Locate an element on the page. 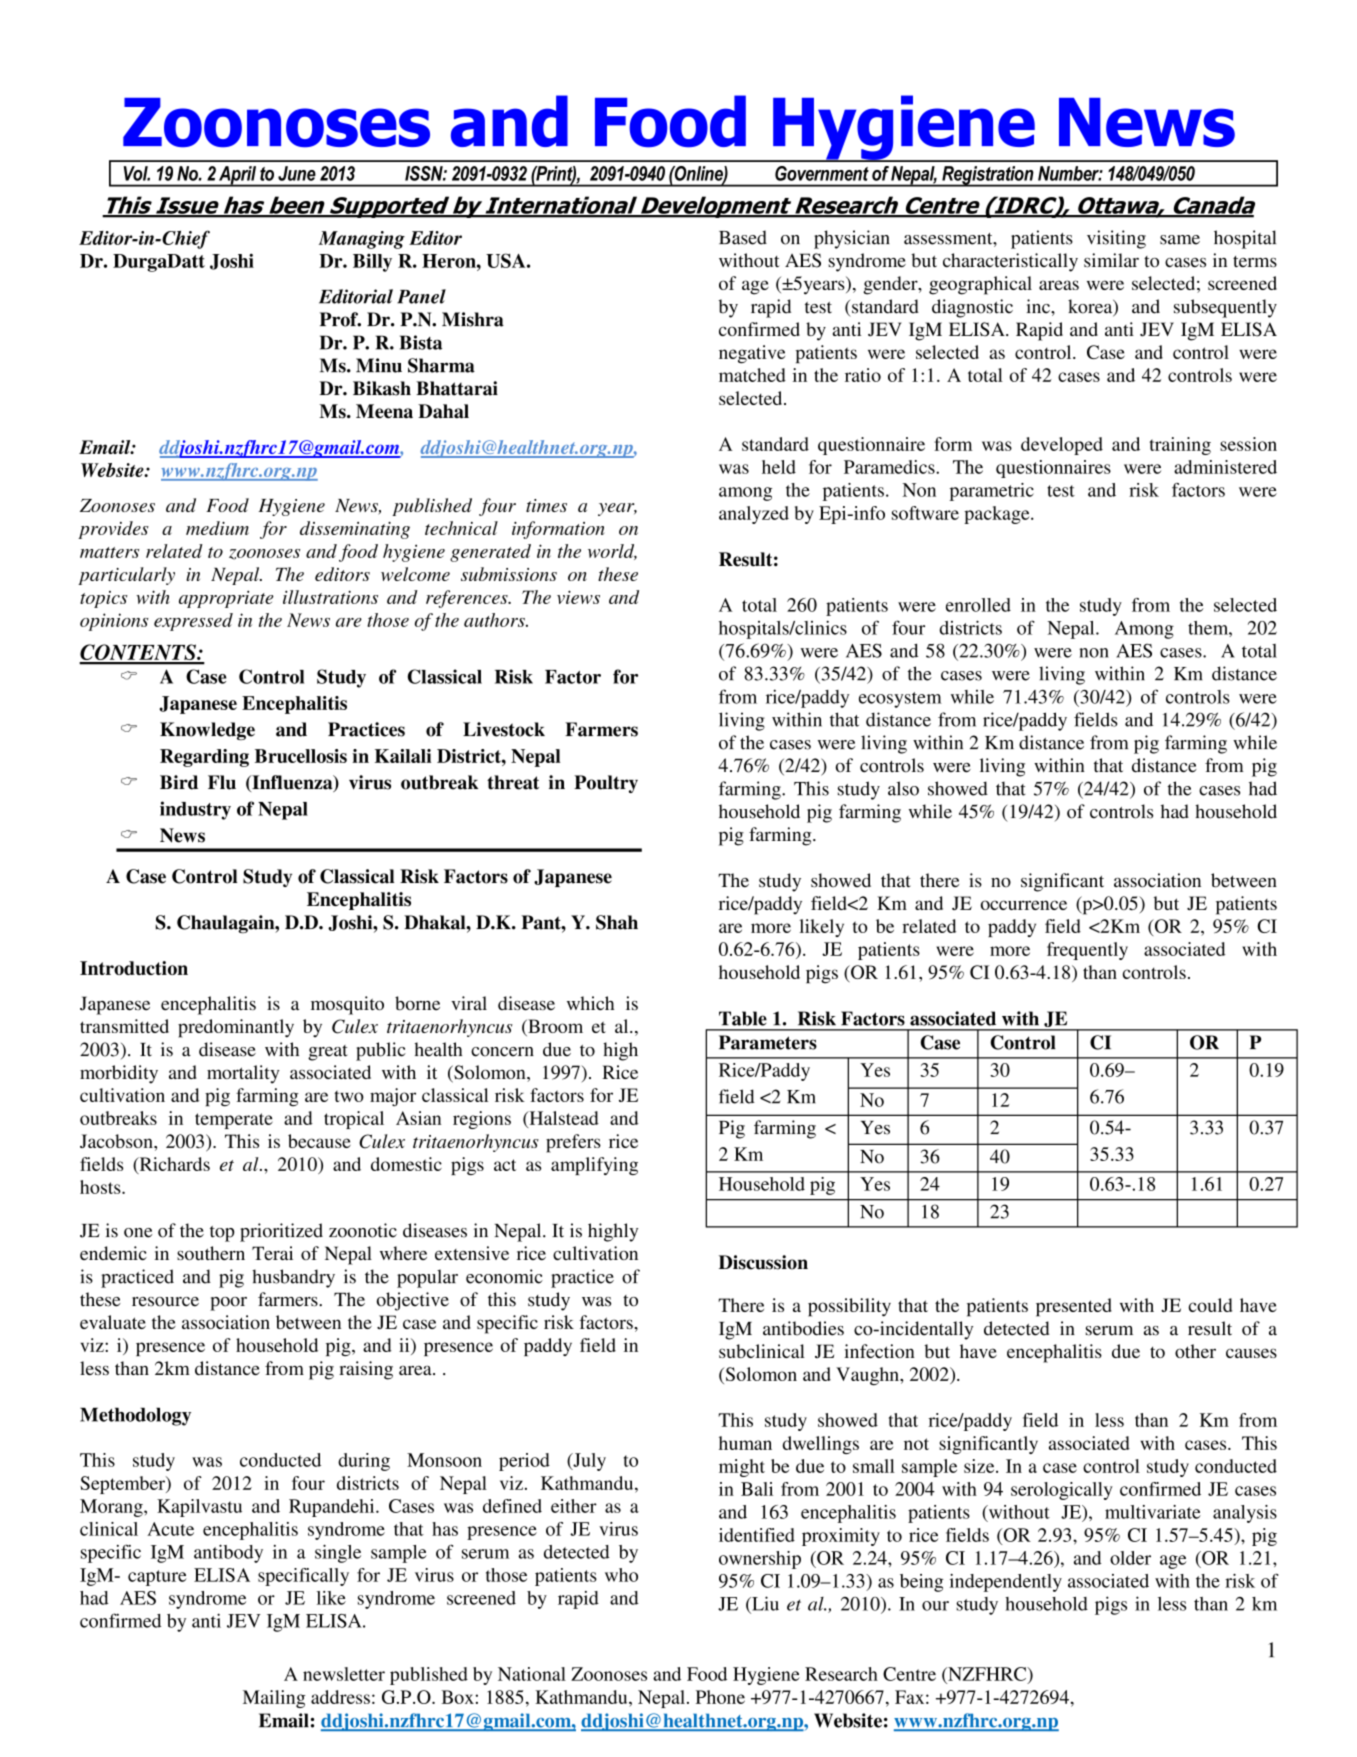 This page has width=1357, height=1757. occurrence is located at coordinates (1024, 905).
